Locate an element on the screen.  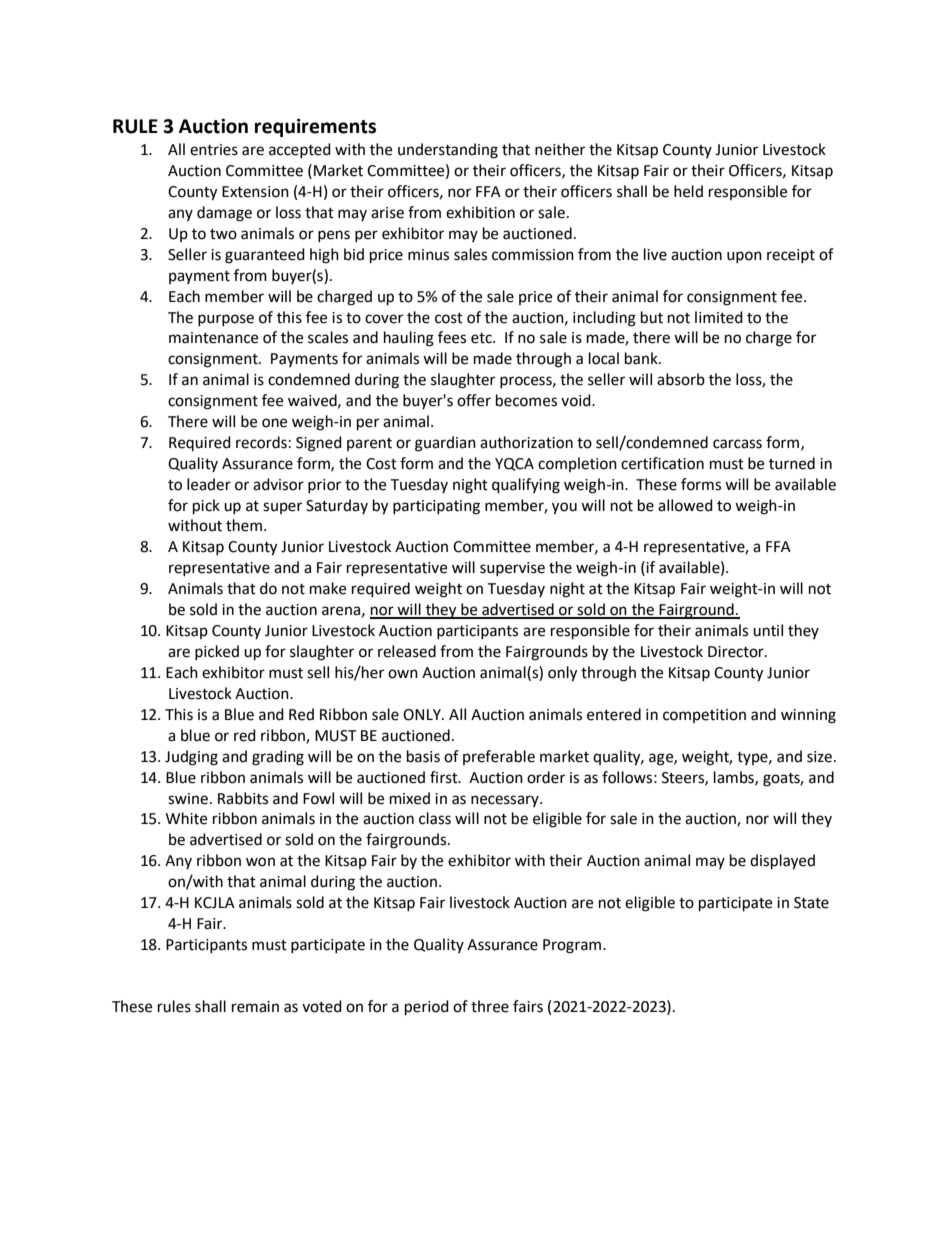
etc is located at coordinates (482, 338).
